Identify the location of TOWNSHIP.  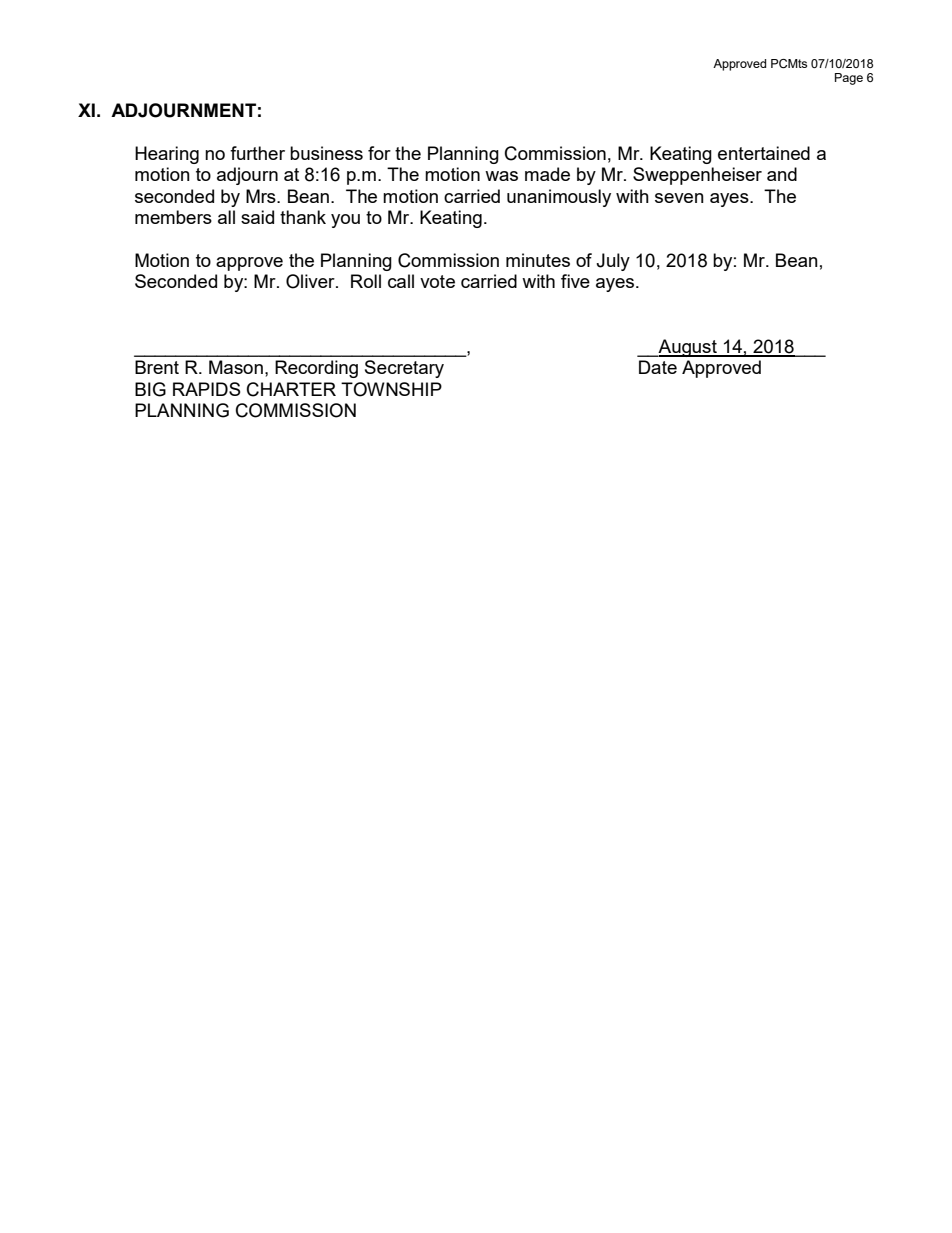
(391, 389).
